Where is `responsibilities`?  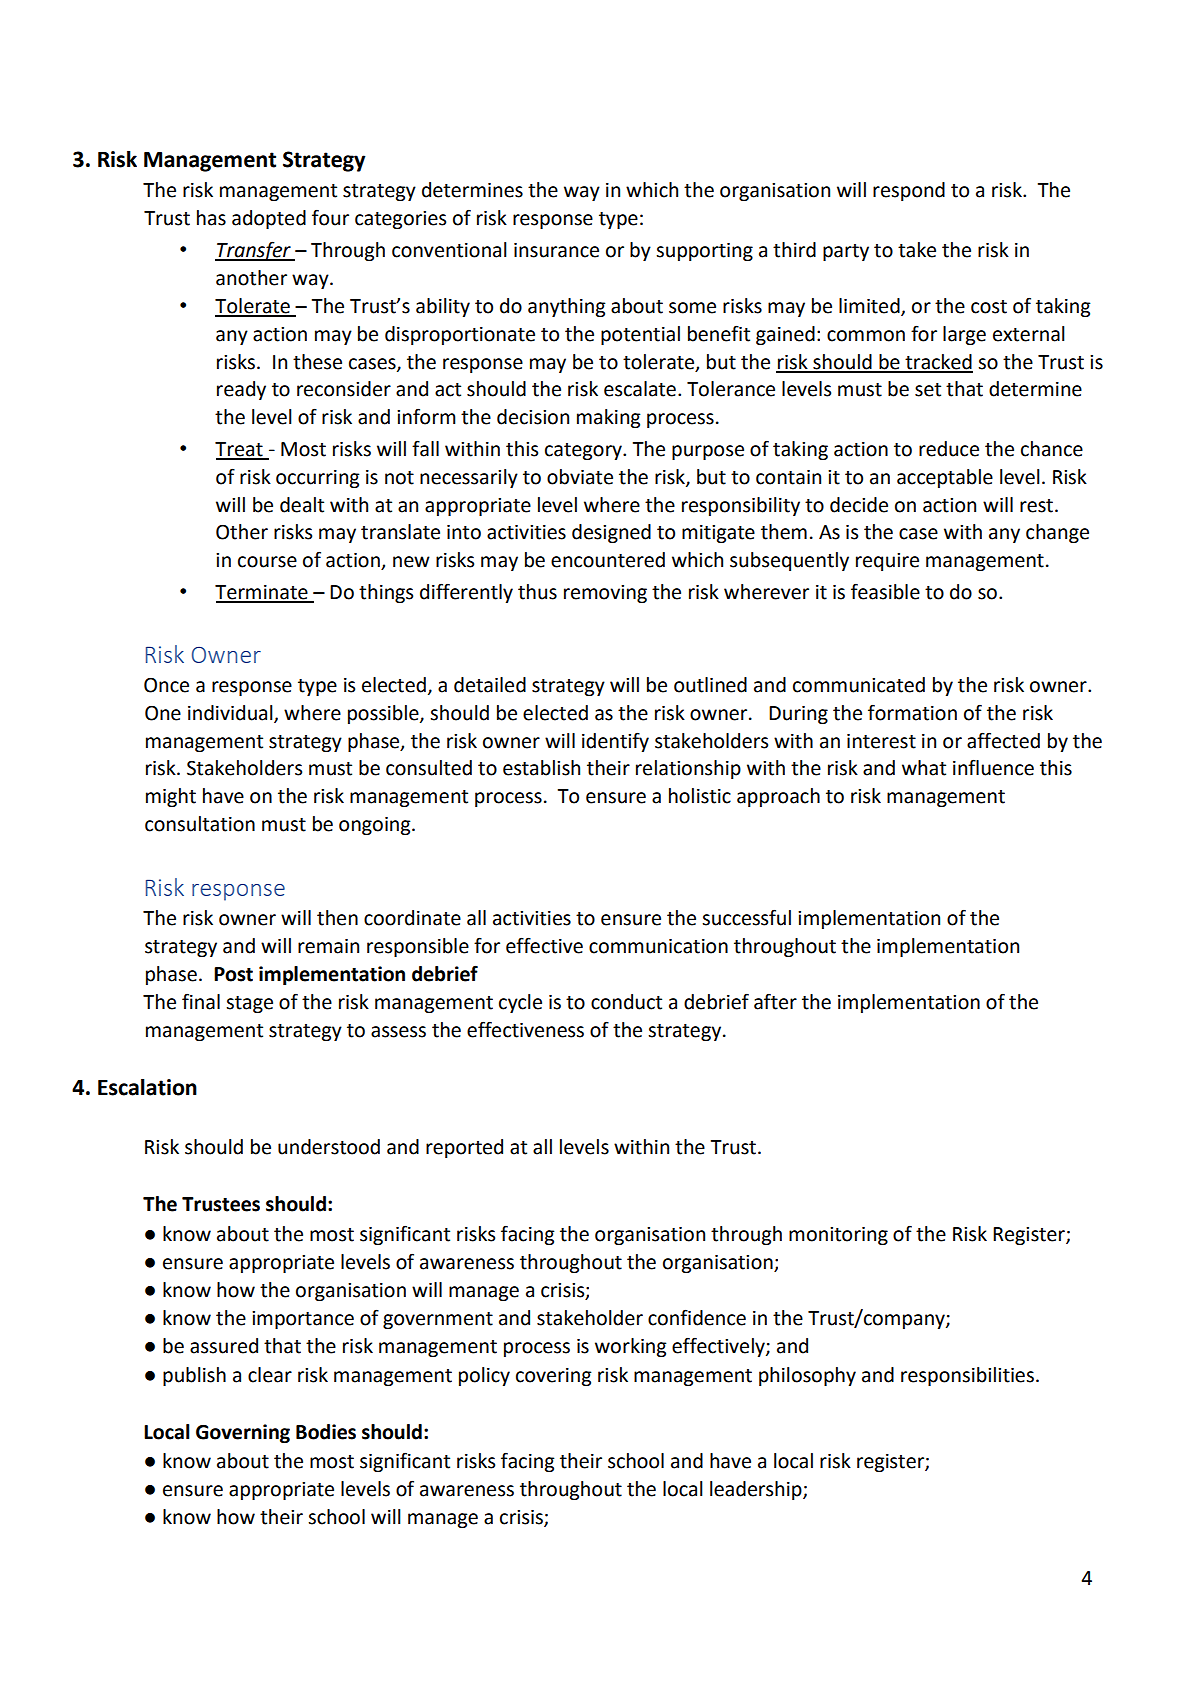
responsibilities is located at coordinates (967, 1376).
